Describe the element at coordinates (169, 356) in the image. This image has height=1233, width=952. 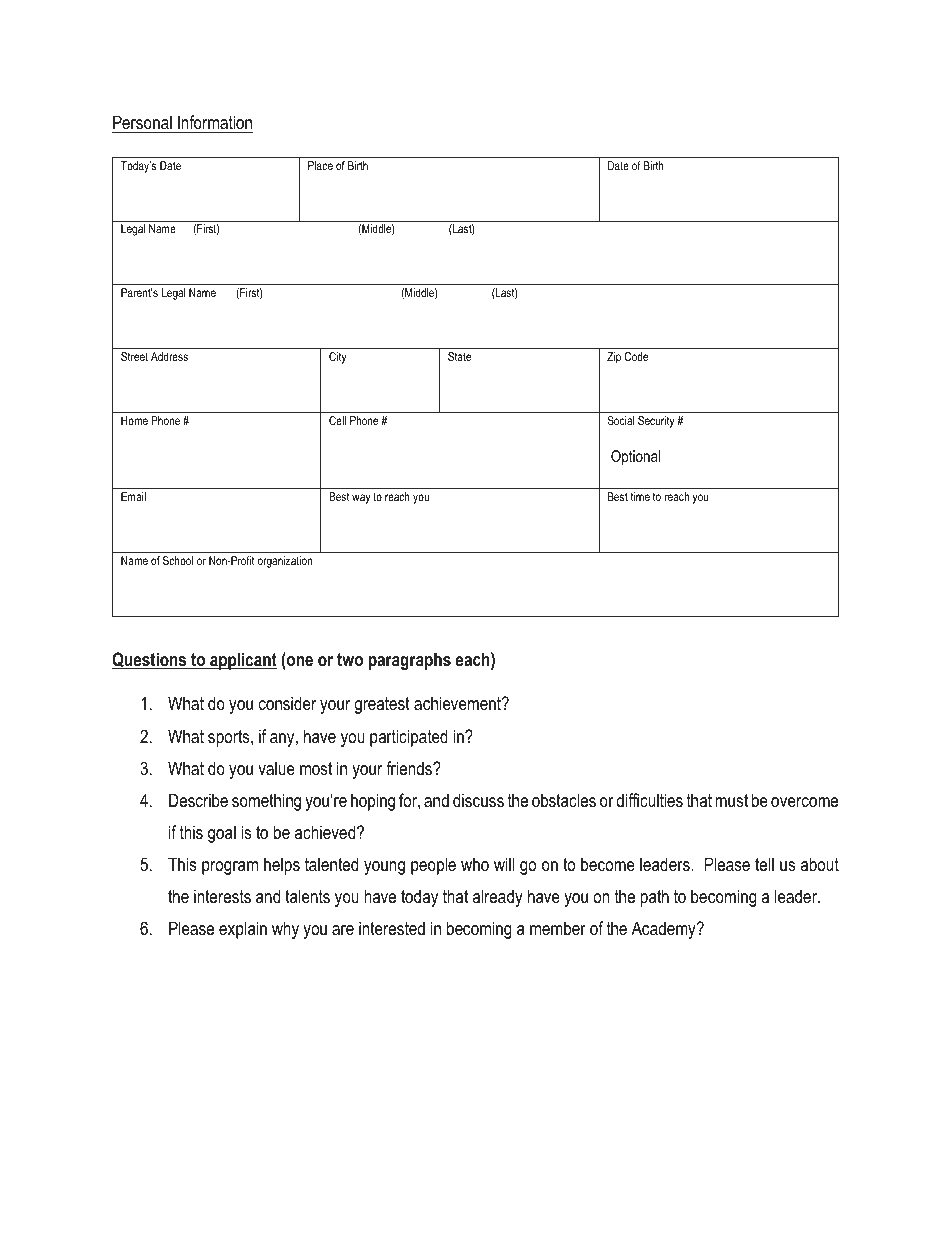
I see `Address` at that location.
